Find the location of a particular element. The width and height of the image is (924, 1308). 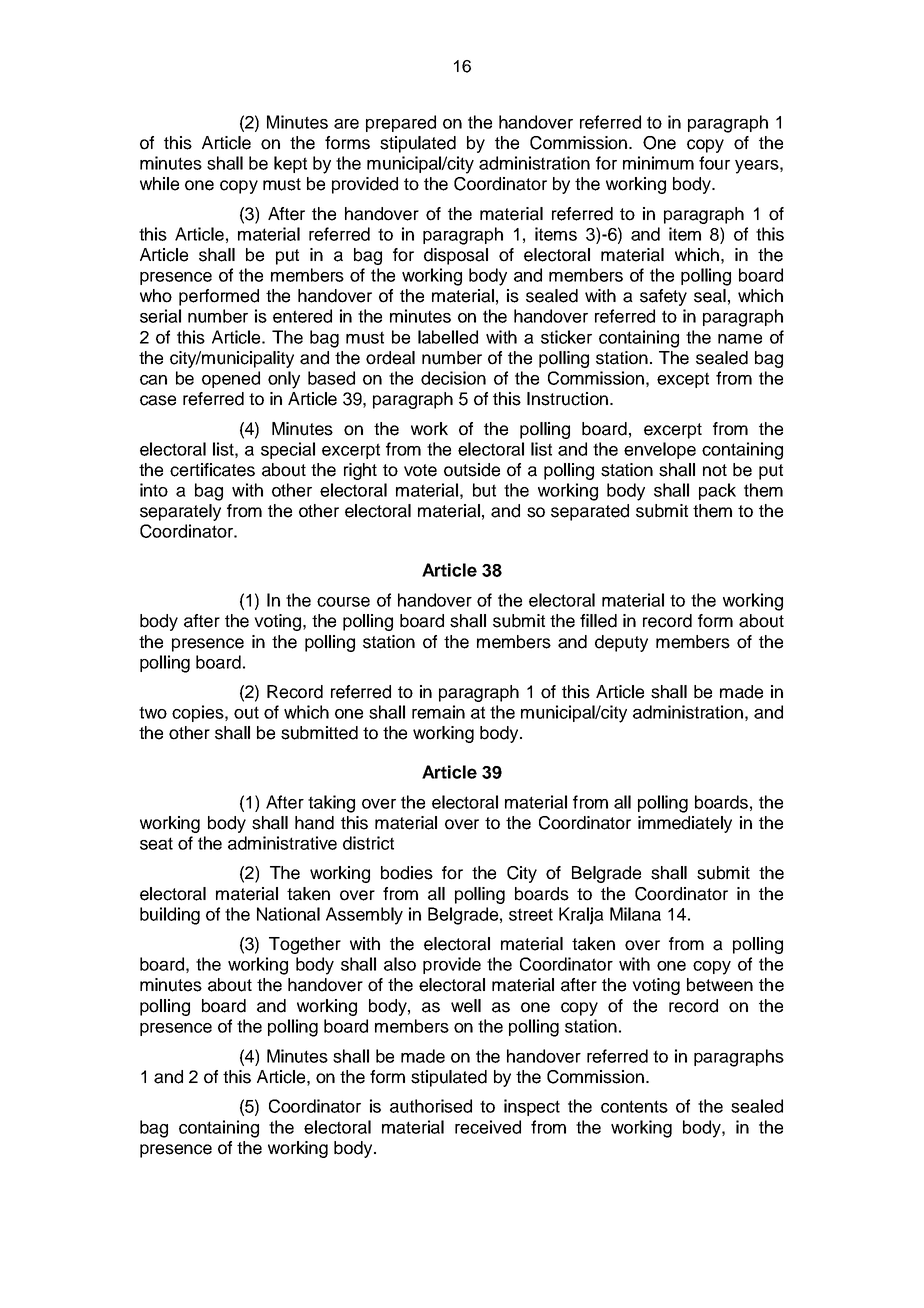

prepared is located at coordinates (401, 123).
